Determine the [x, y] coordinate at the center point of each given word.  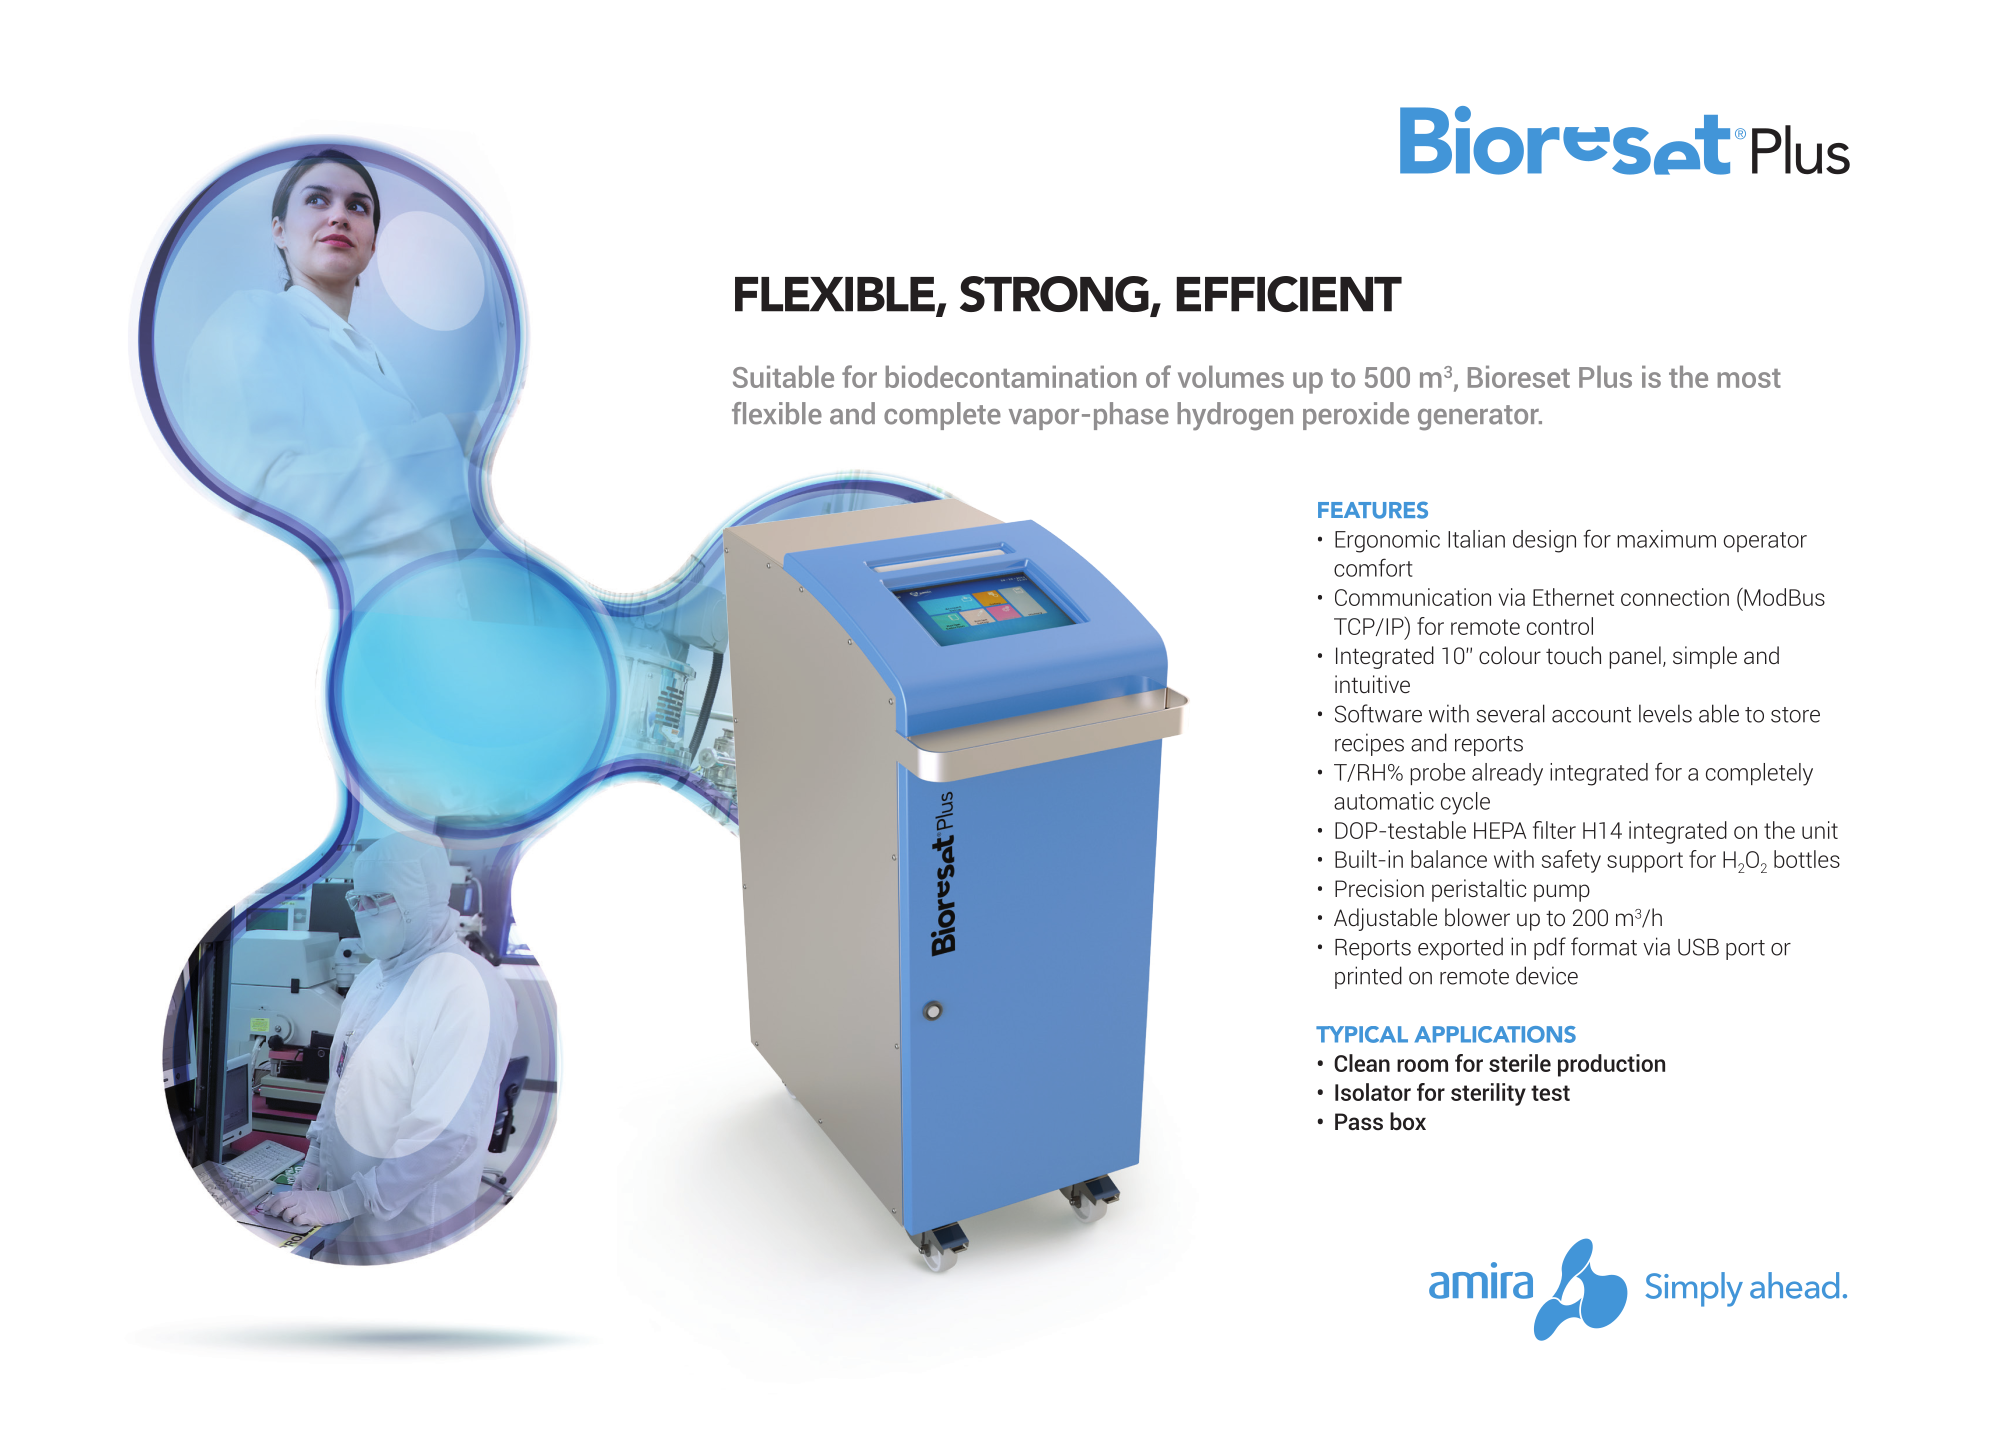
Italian [1476, 539]
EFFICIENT [1289, 294]
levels [1665, 713]
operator [1765, 542]
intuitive [1372, 684]
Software [1378, 713]
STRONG [1055, 295]
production [1611, 1065]
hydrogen [1235, 416]
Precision [1379, 888]
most [1749, 378]
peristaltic [1479, 890]
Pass [1359, 1121]
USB [1698, 947]
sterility [1488, 1094]
